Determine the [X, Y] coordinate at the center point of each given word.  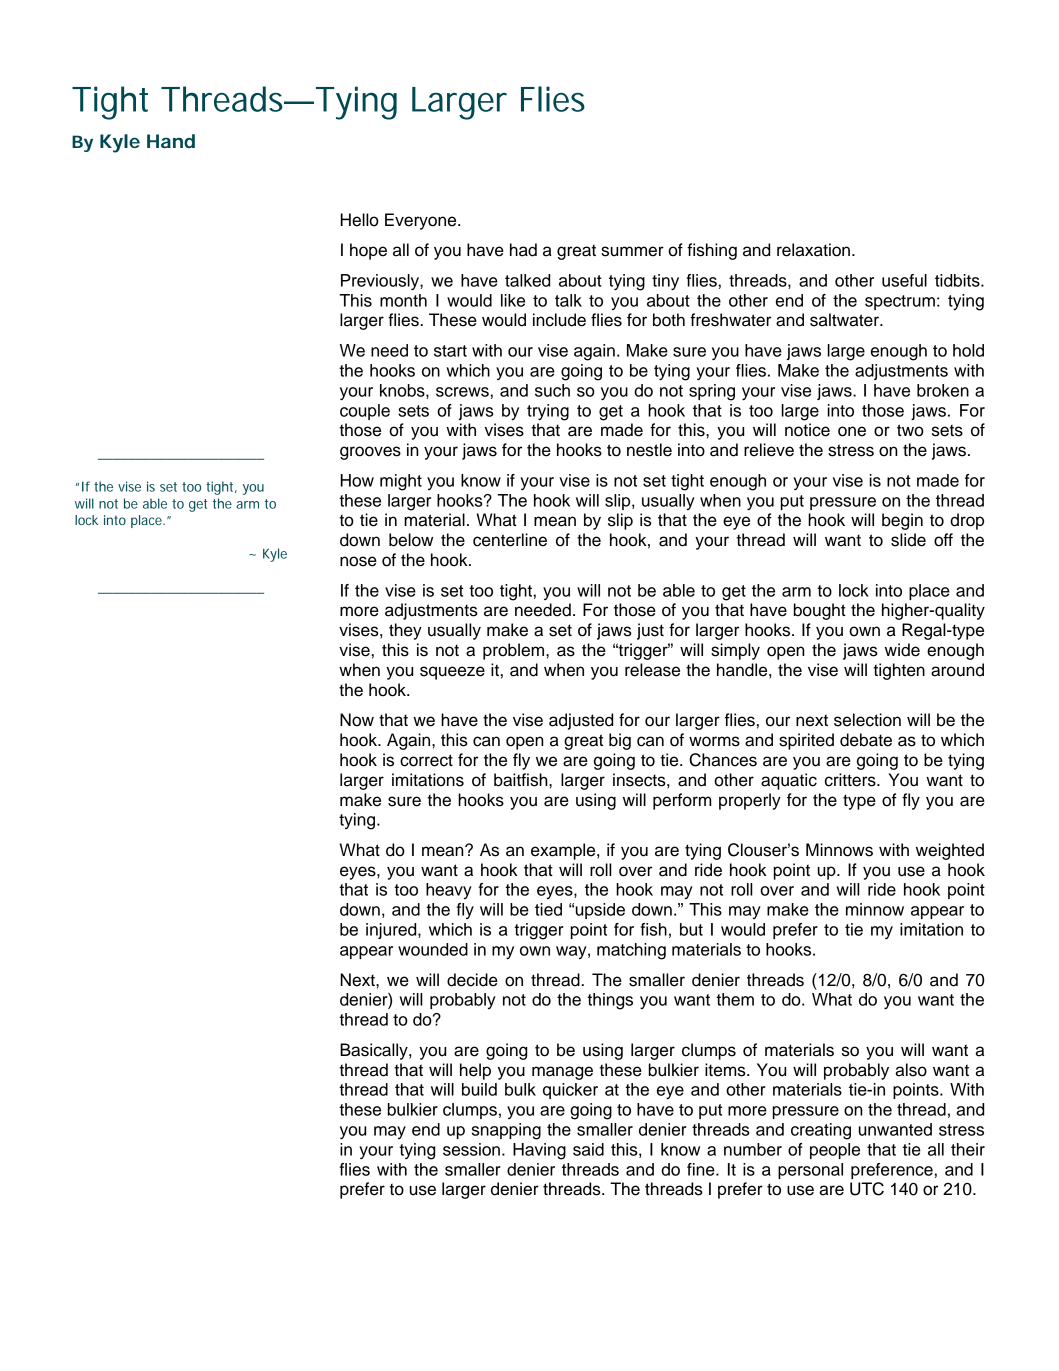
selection [867, 720]
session [471, 1149]
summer [632, 251]
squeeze [452, 673]
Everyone [422, 221]
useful [904, 280]
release [652, 670]
